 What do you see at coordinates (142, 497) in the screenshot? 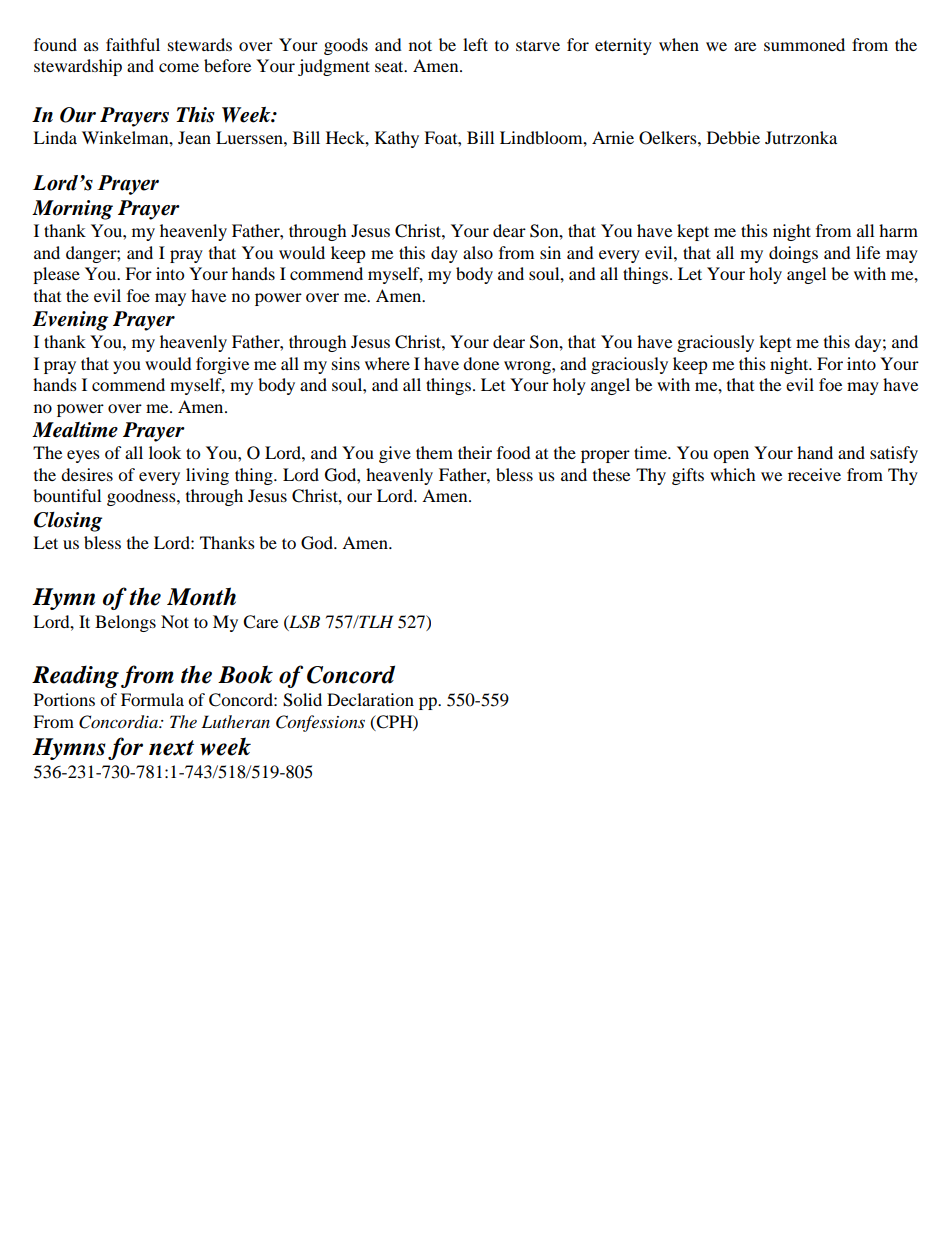
I see `goodness` at bounding box center [142, 497].
